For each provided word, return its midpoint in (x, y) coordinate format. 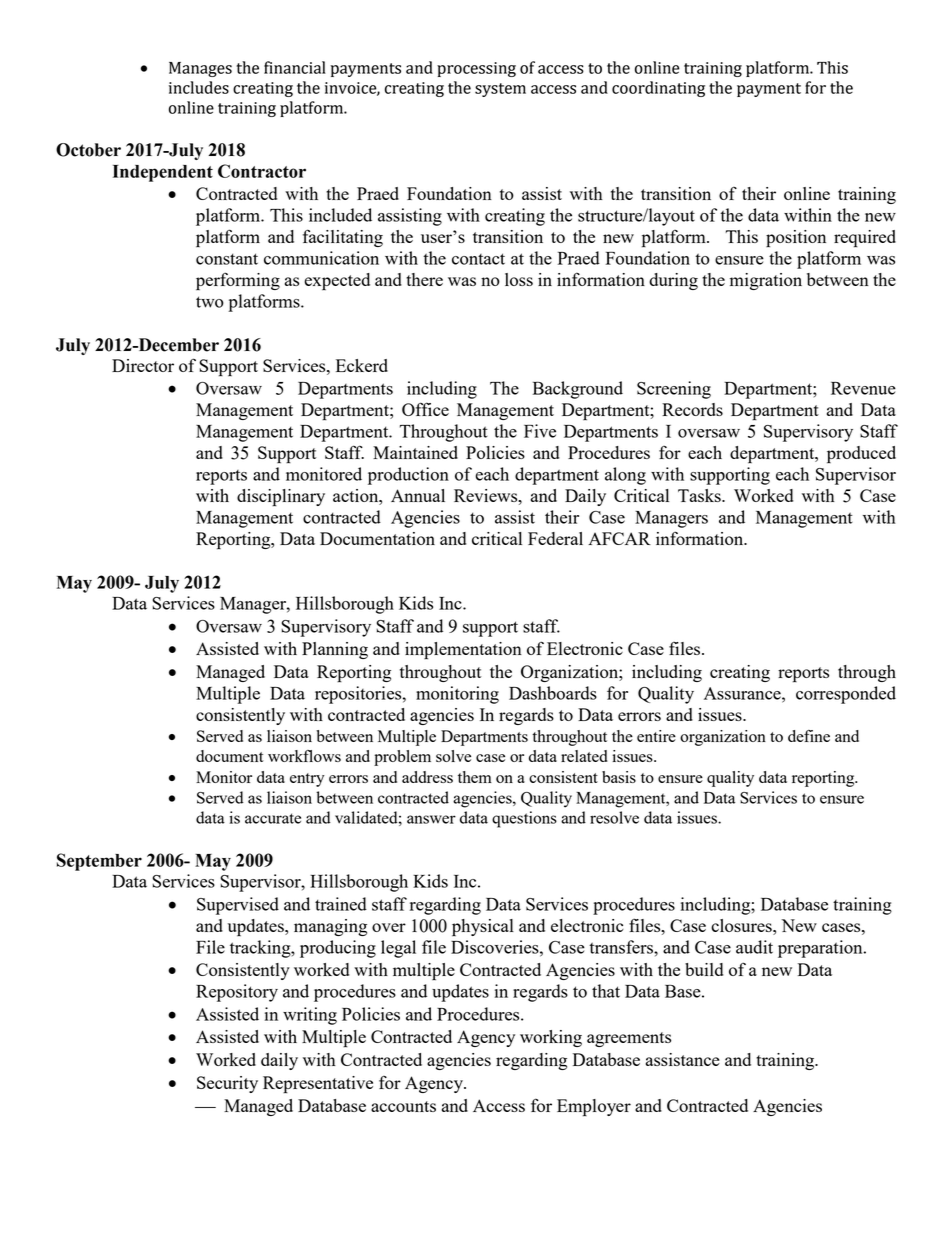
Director (143, 365)
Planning (335, 650)
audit (754, 947)
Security (227, 1084)
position (796, 239)
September (99, 862)
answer (431, 819)
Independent (163, 173)
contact (478, 259)
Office (425, 409)
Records (692, 409)
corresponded (846, 695)
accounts (403, 1106)
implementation (463, 651)
